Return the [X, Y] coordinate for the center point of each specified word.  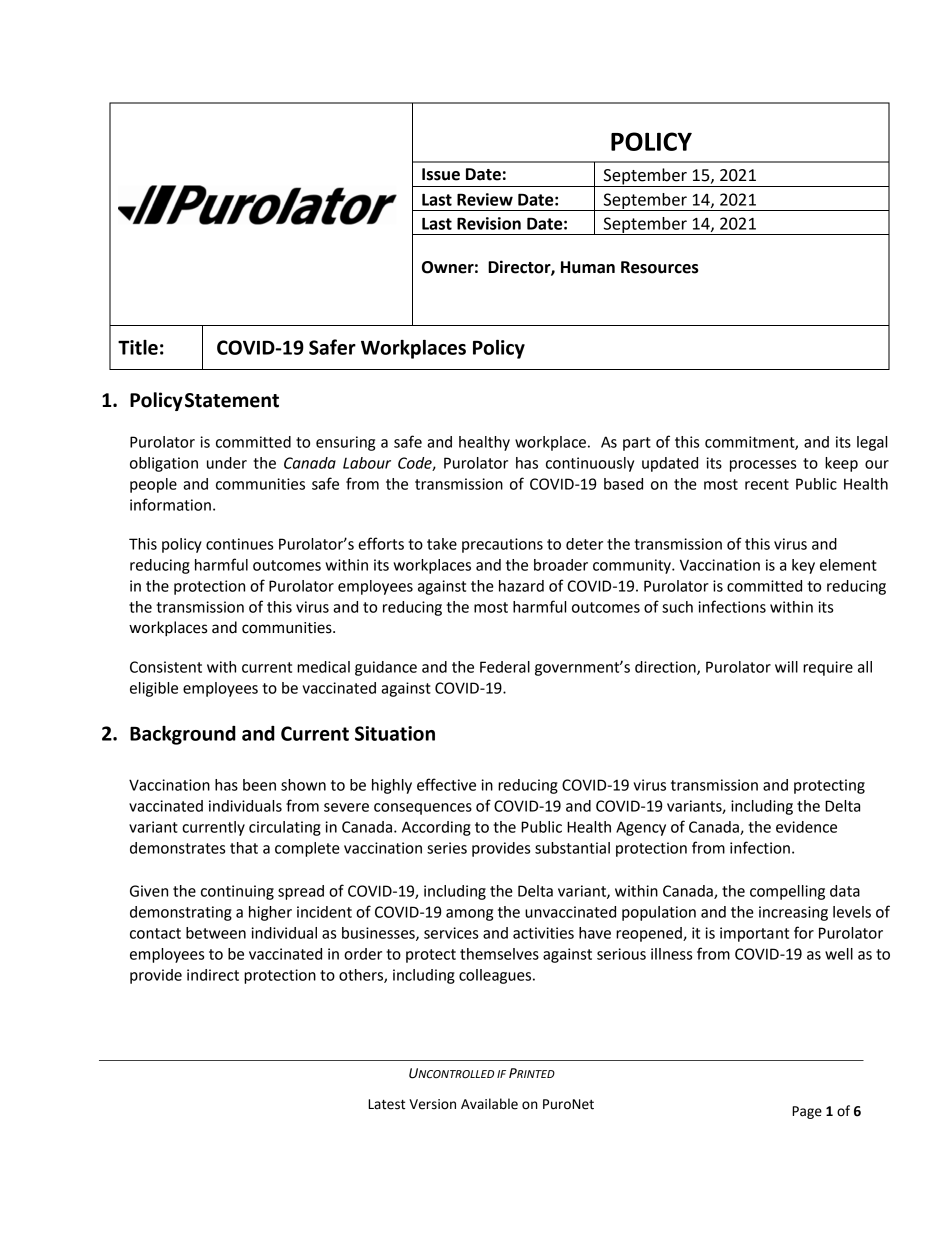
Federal [505, 667]
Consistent [166, 667]
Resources [660, 267]
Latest [386, 1104]
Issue [441, 174]
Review [485, 199]
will [786, 667]
